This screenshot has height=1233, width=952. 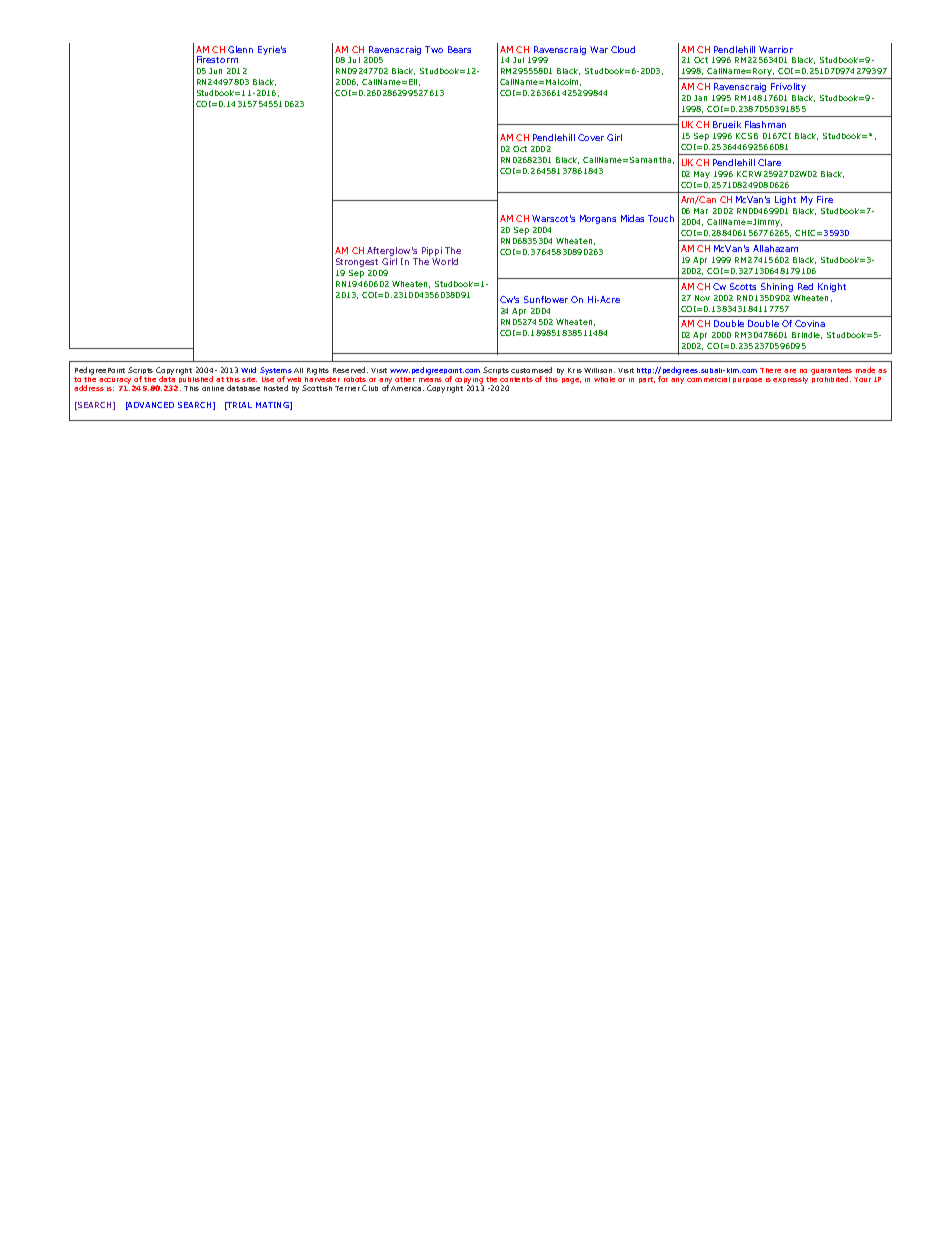 What do you see at coordinates (445, 261) in the screenshot?
I see `World` at bounding box center [445, 261].
